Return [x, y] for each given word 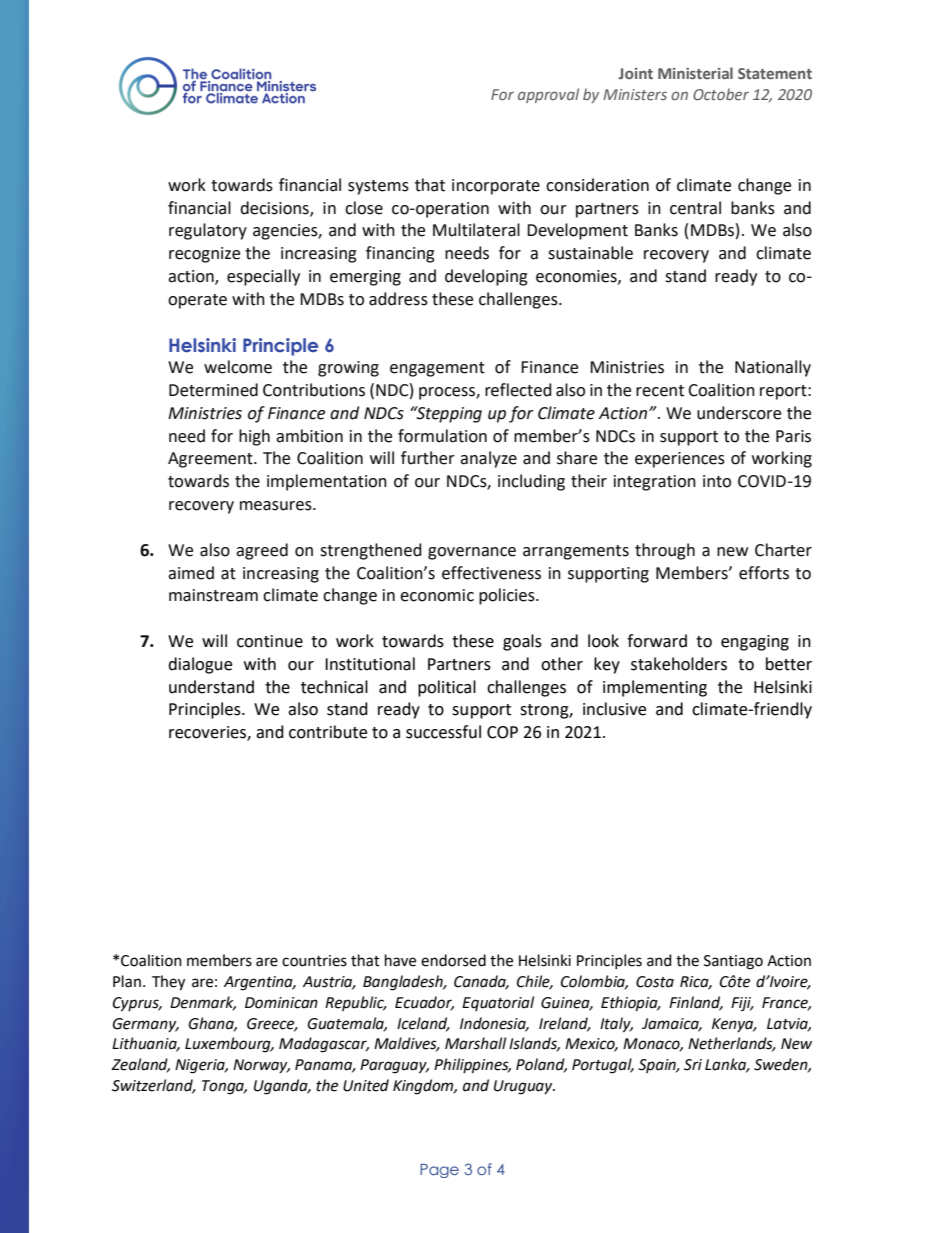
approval [548, 95]
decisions [275, 208]
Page [439, 1171]
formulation [442, 436]
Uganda [282, 1087]
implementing [655, 688]
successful [443, 732]
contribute [328, 732]
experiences [680, 460]
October [721, 94]
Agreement [211, 460]
